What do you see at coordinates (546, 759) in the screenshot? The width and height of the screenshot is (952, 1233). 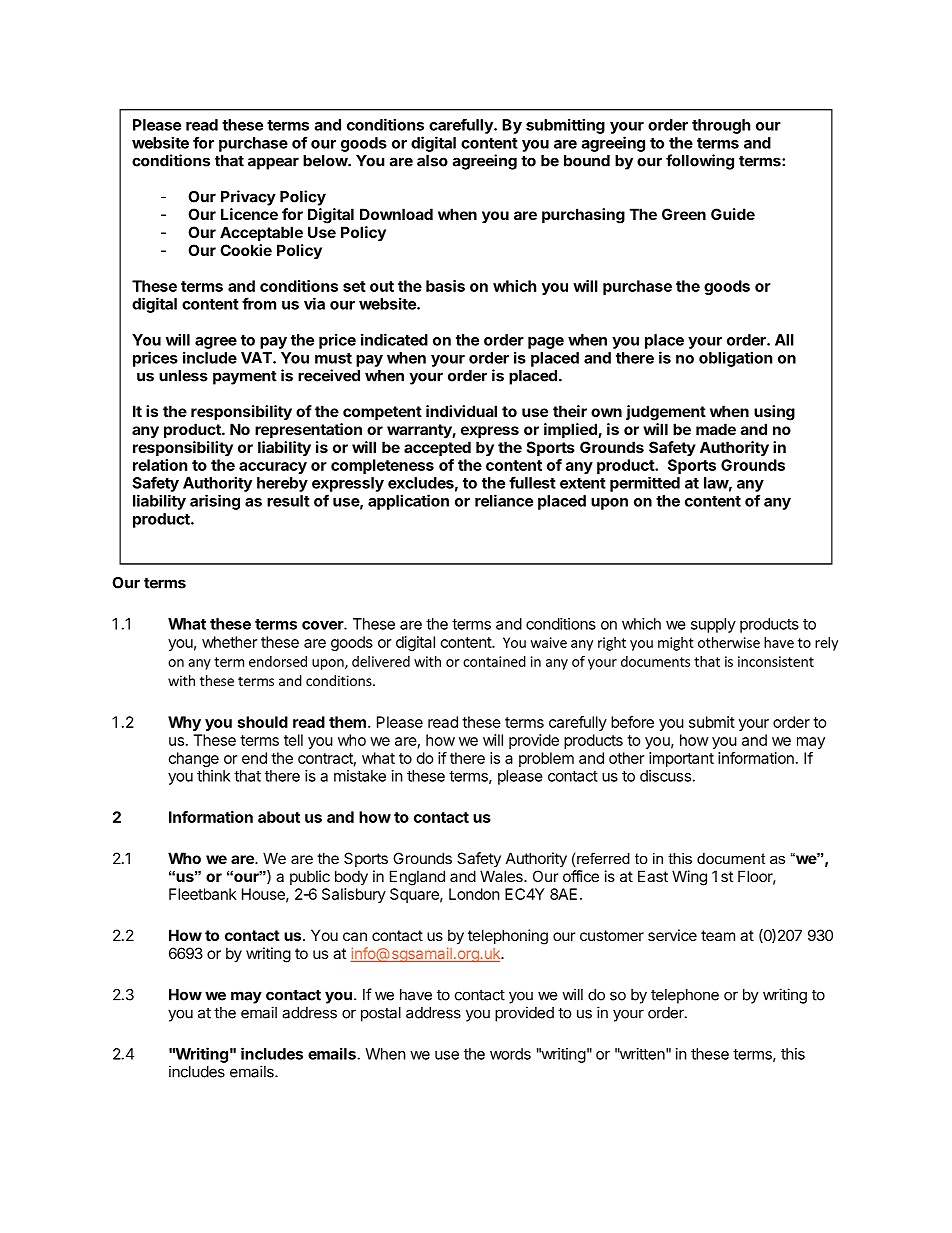 I see `problem` at bounding box center [546, 759].
